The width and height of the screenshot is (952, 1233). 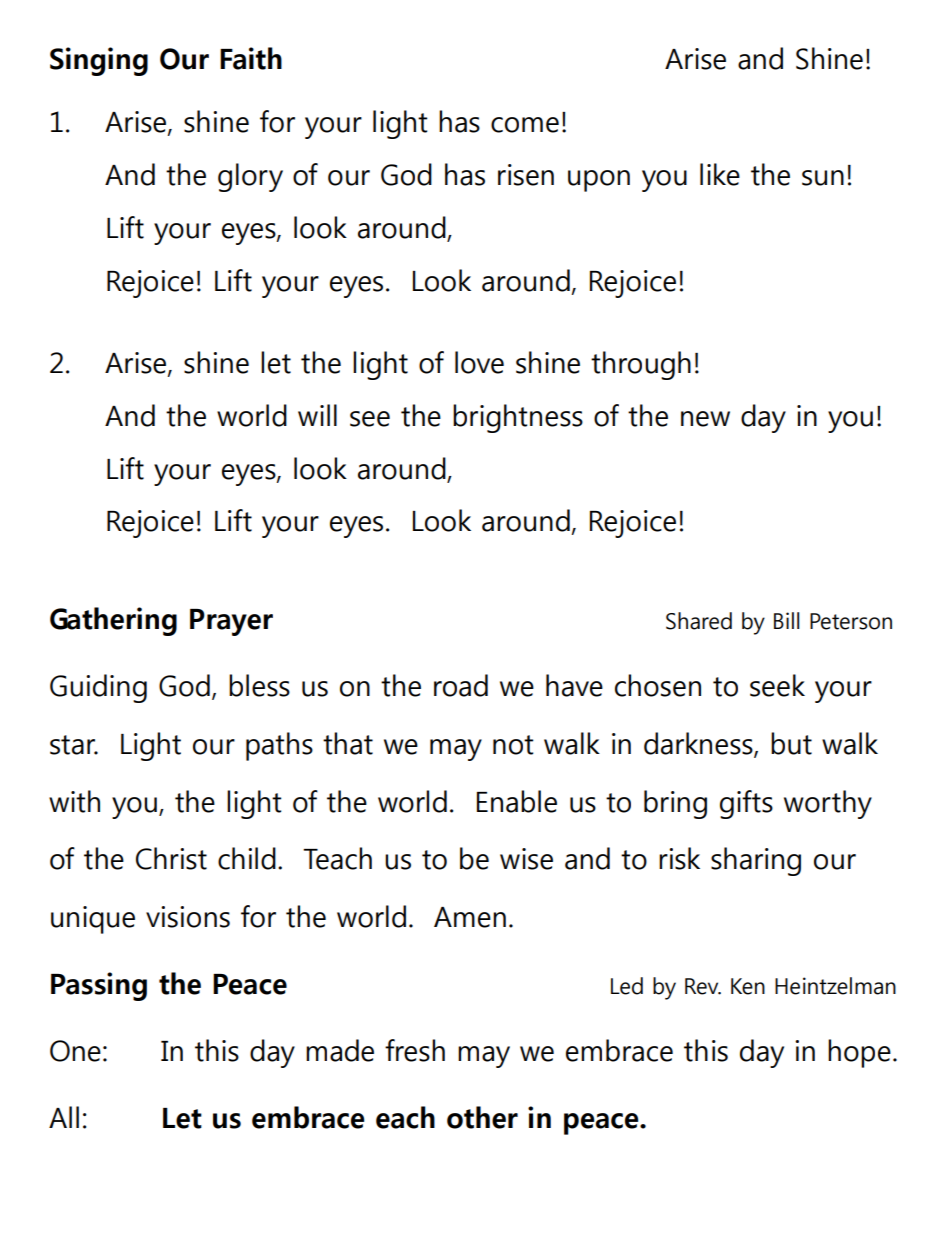 What do you see at coordinates (641, 365) in the screenshot?
I see `through` at bounding box center [641, 365].
